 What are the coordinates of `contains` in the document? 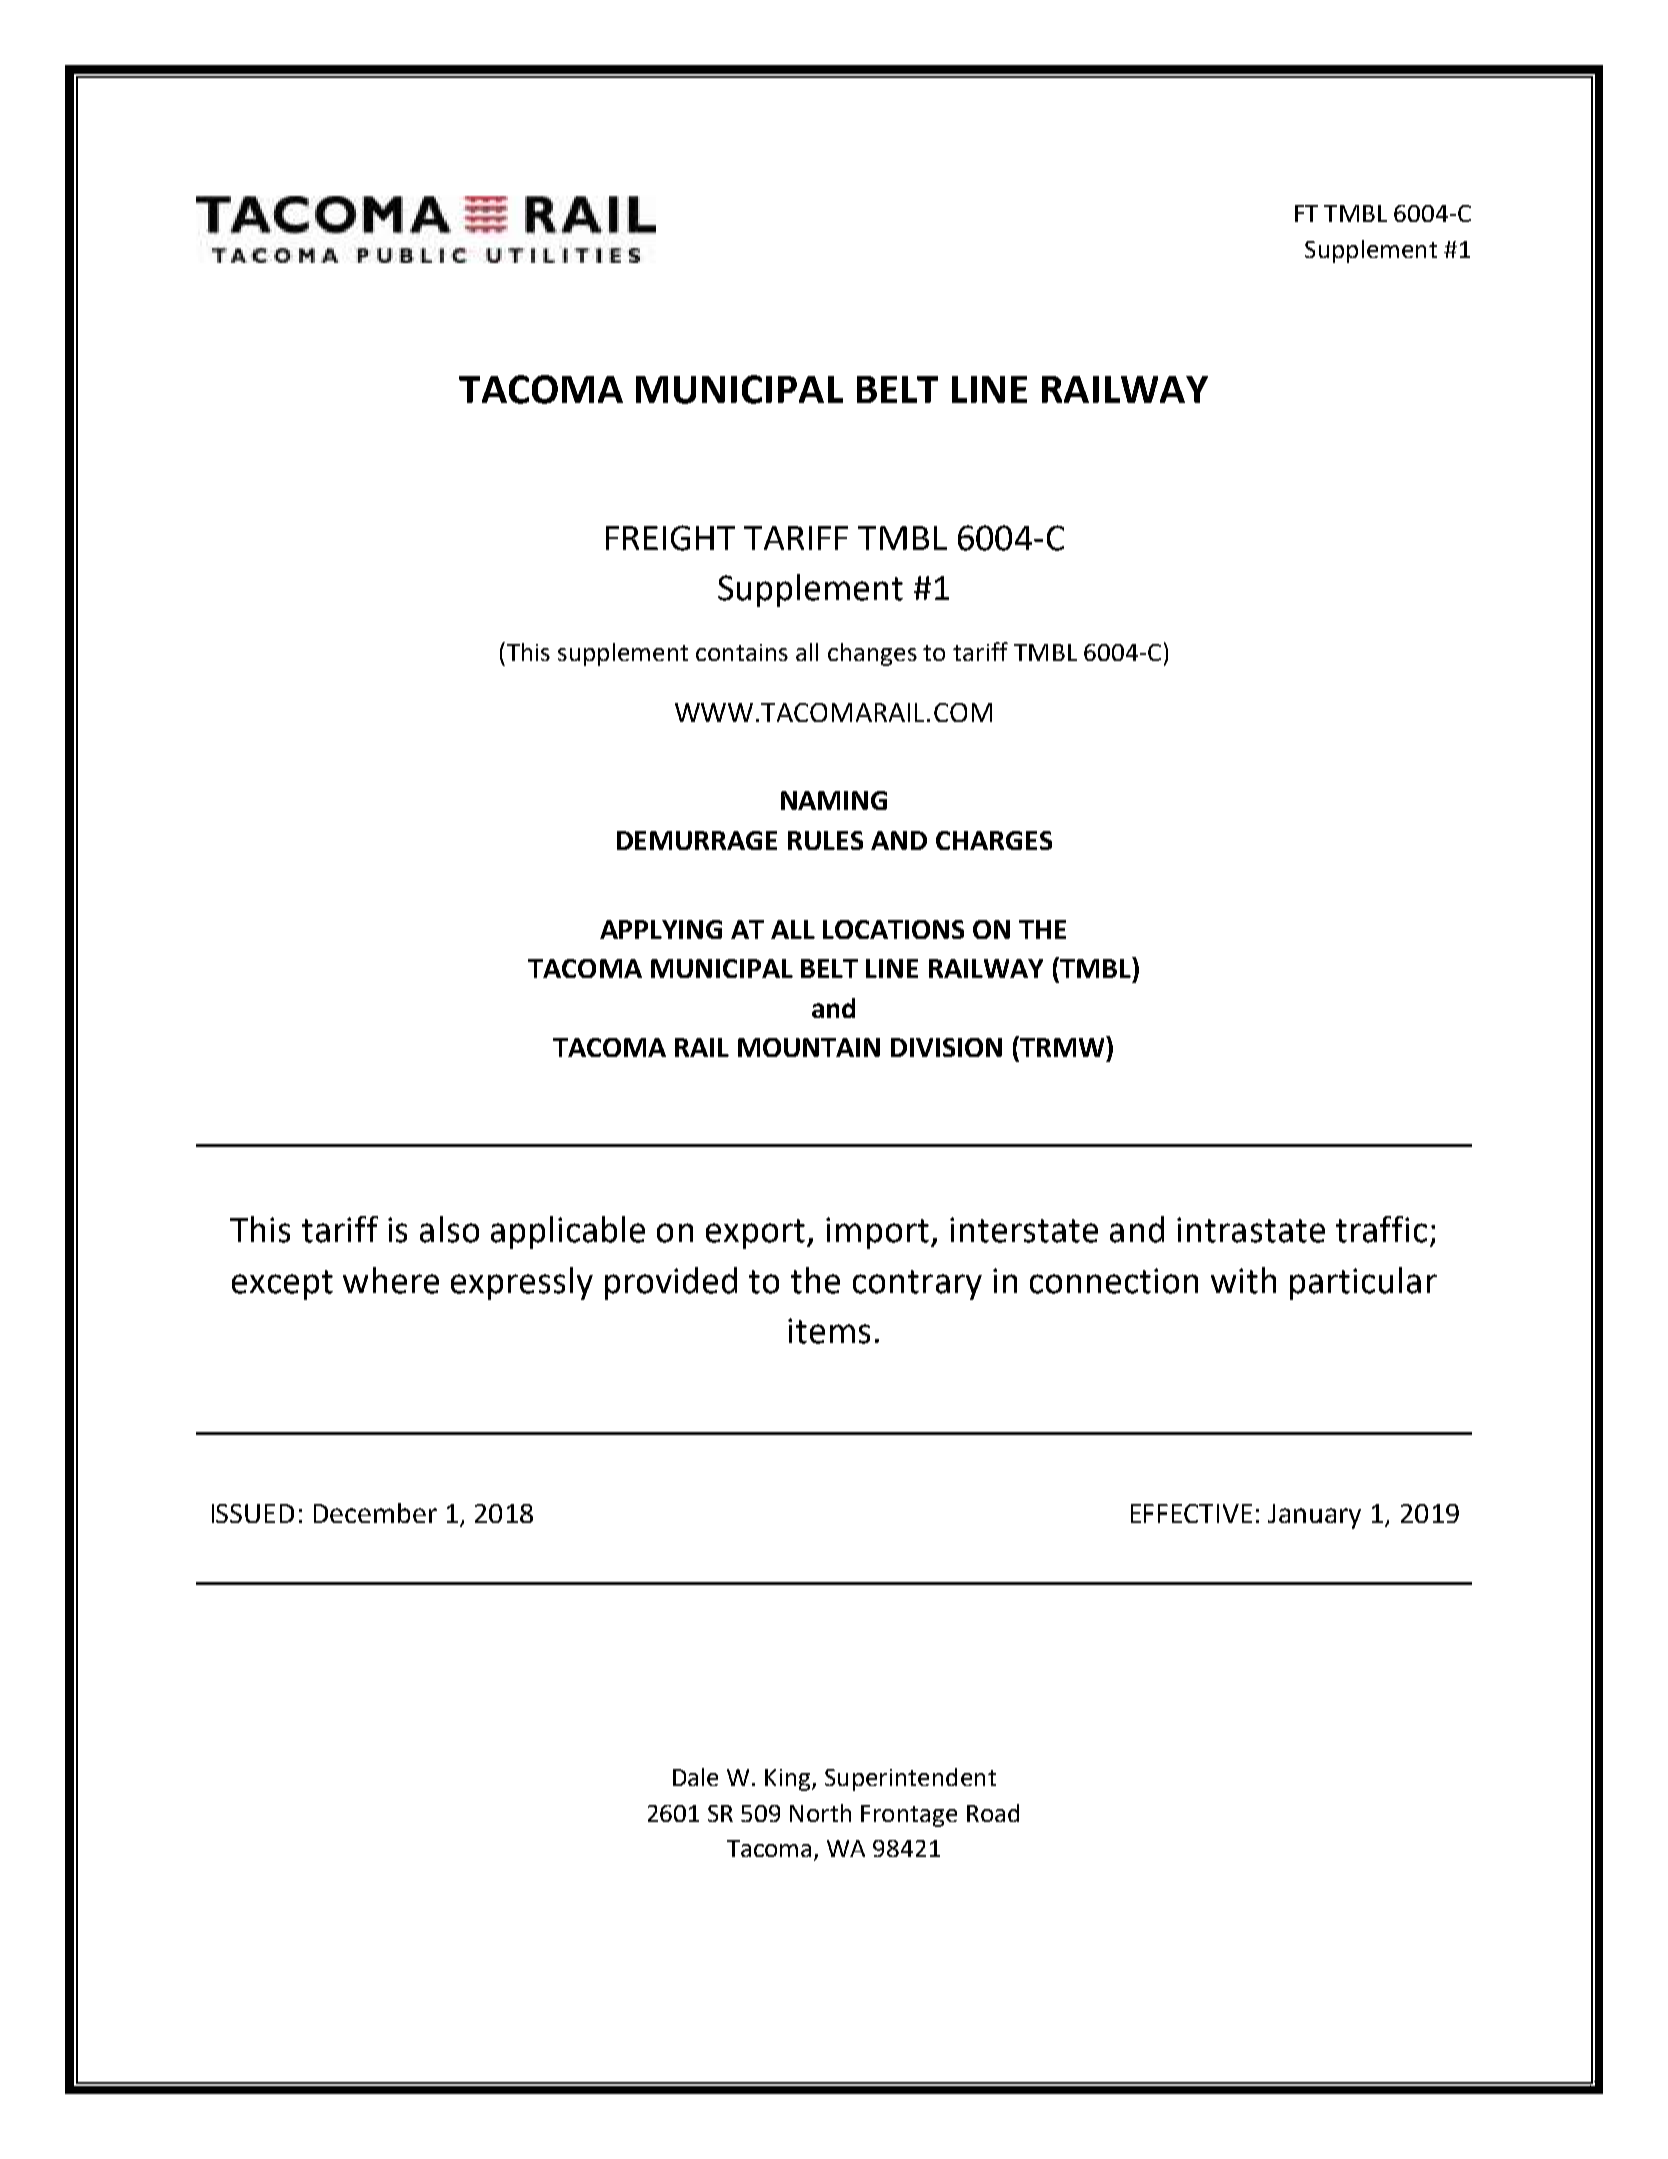 It's located at (742, 652).
